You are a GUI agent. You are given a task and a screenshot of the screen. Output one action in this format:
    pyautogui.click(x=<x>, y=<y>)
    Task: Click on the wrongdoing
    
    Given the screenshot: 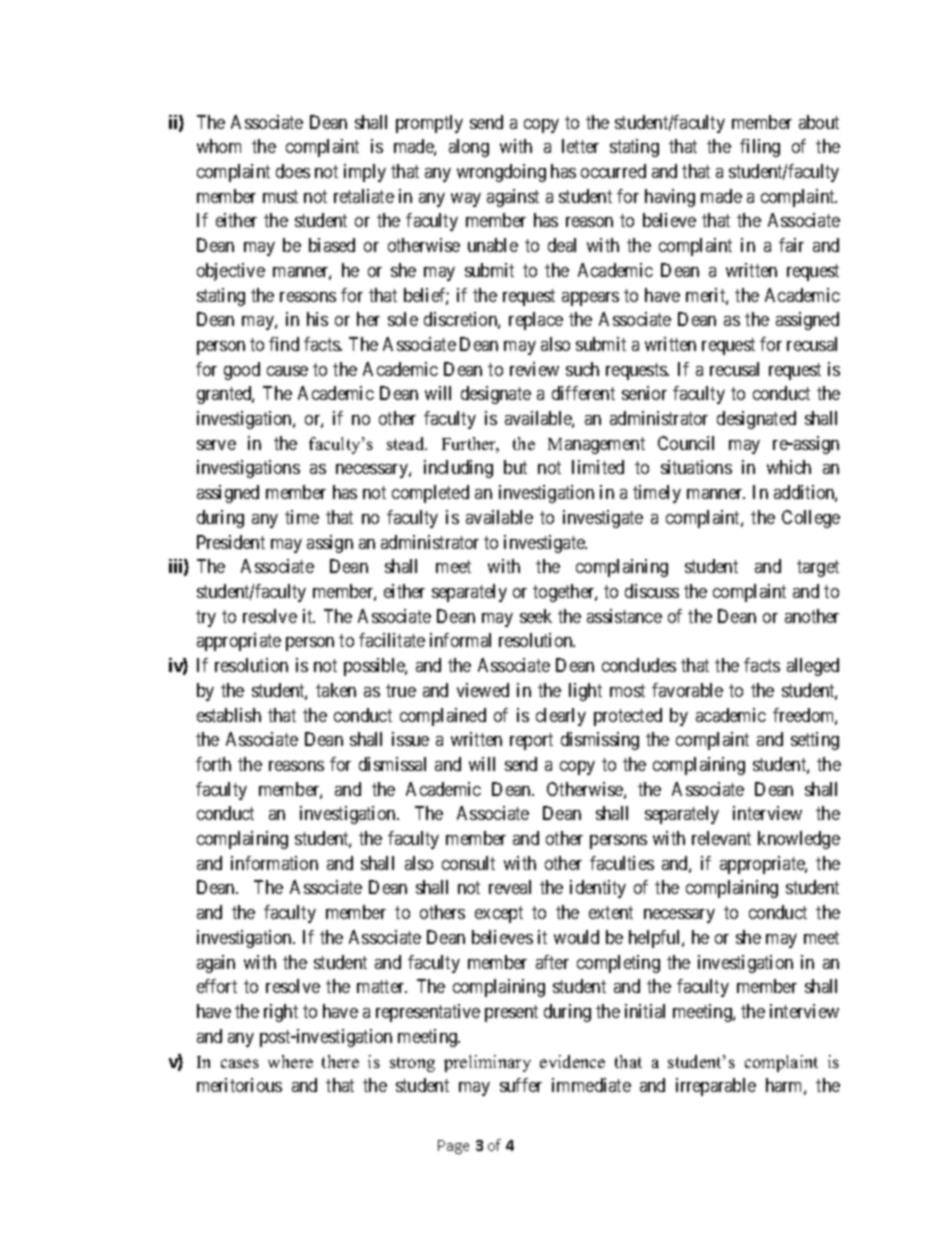 What is the action you would take?
    pyautogui.click(x=501, y=173)
